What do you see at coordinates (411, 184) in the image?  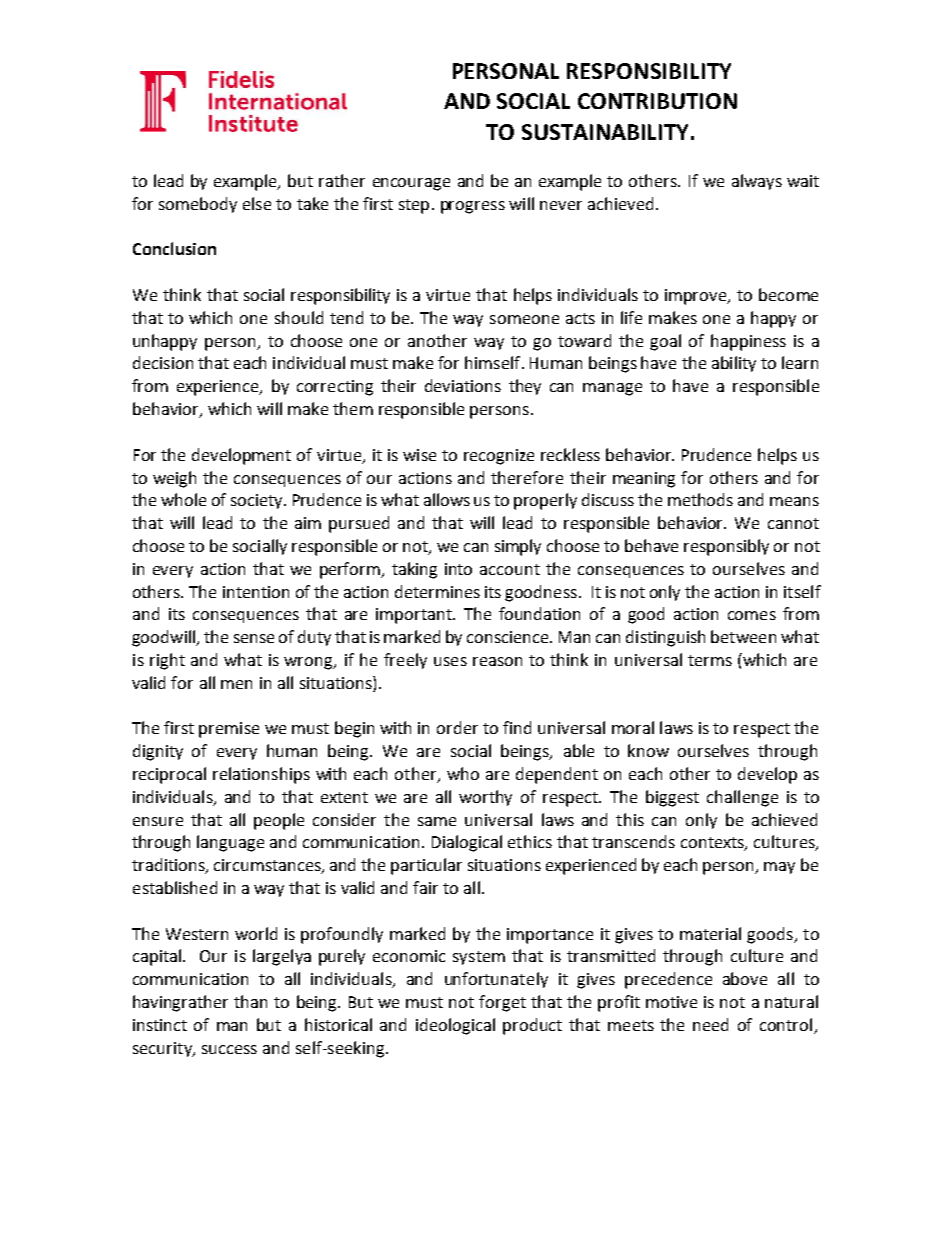 I see `encourage` at bounding box center [411, 184].
